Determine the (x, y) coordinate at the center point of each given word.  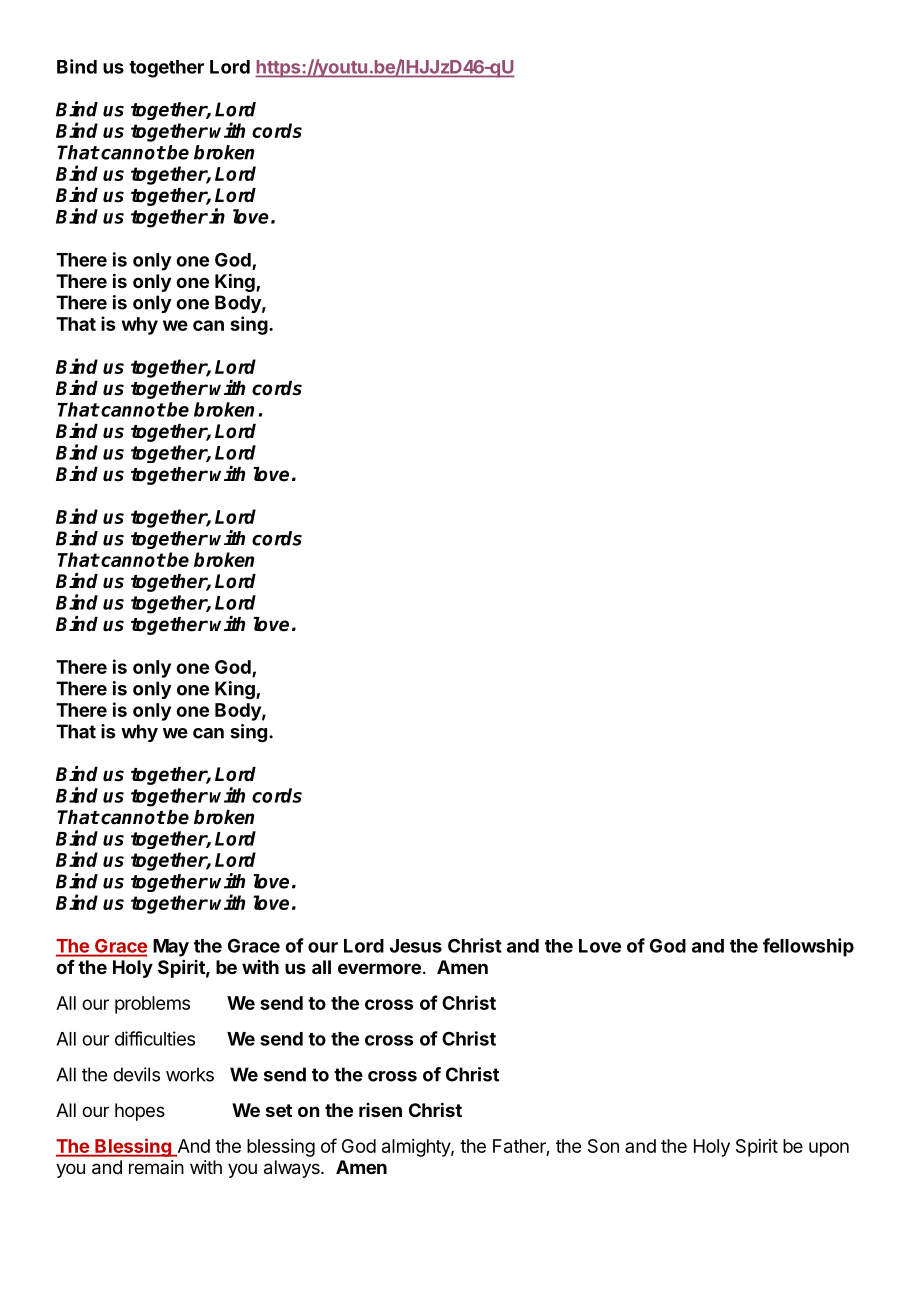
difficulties (155, 1038)
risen (380, 1110)
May (171, 948)
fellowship (808, 947)
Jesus (416, 946)
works (190, 1074)
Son (603, 1146)
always (293, 1169)
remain (156, 1167)
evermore (379, 968)
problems (152, 1005)
